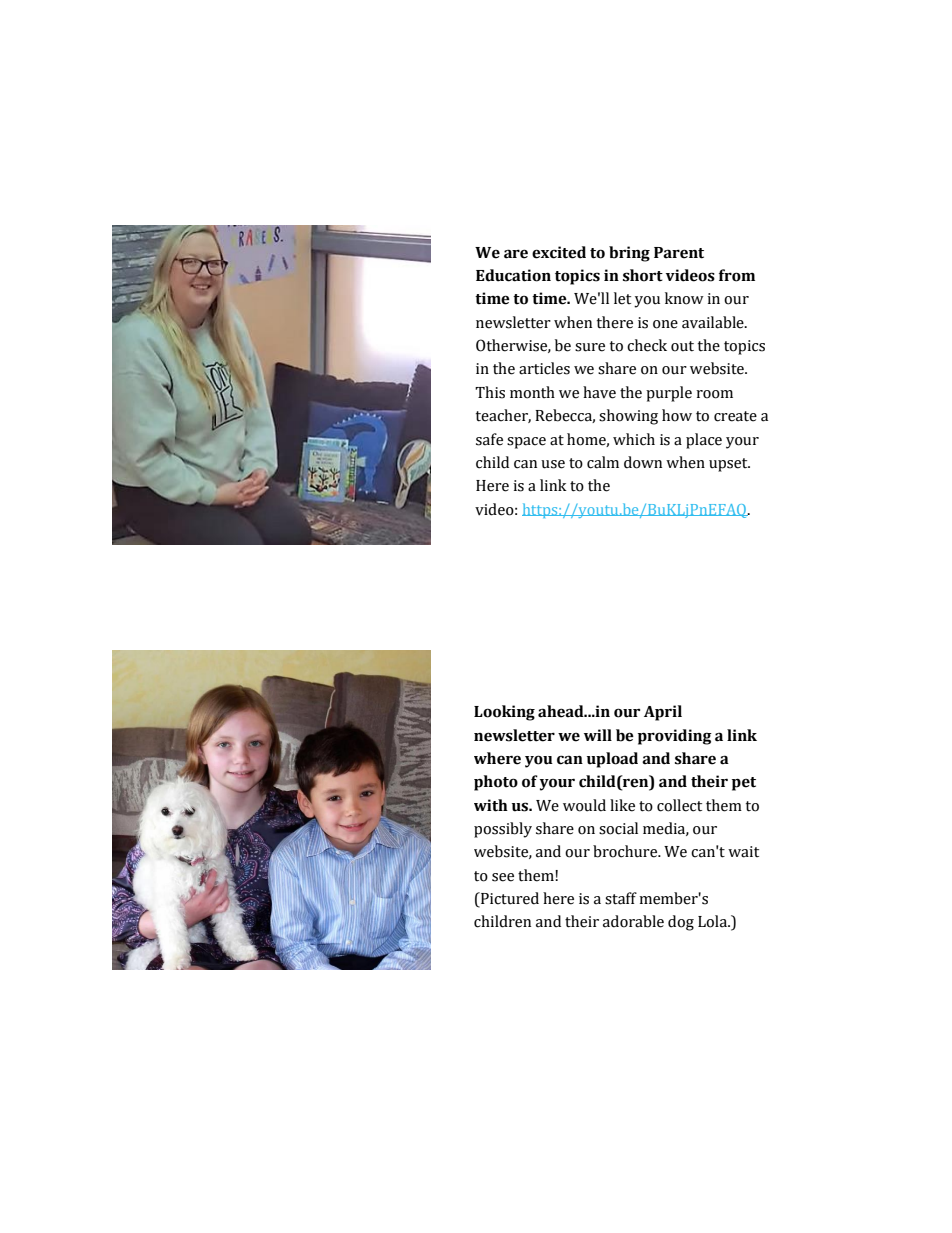  Describe the element at coordinates (598, 735) in the document. I see `will` at that location.
